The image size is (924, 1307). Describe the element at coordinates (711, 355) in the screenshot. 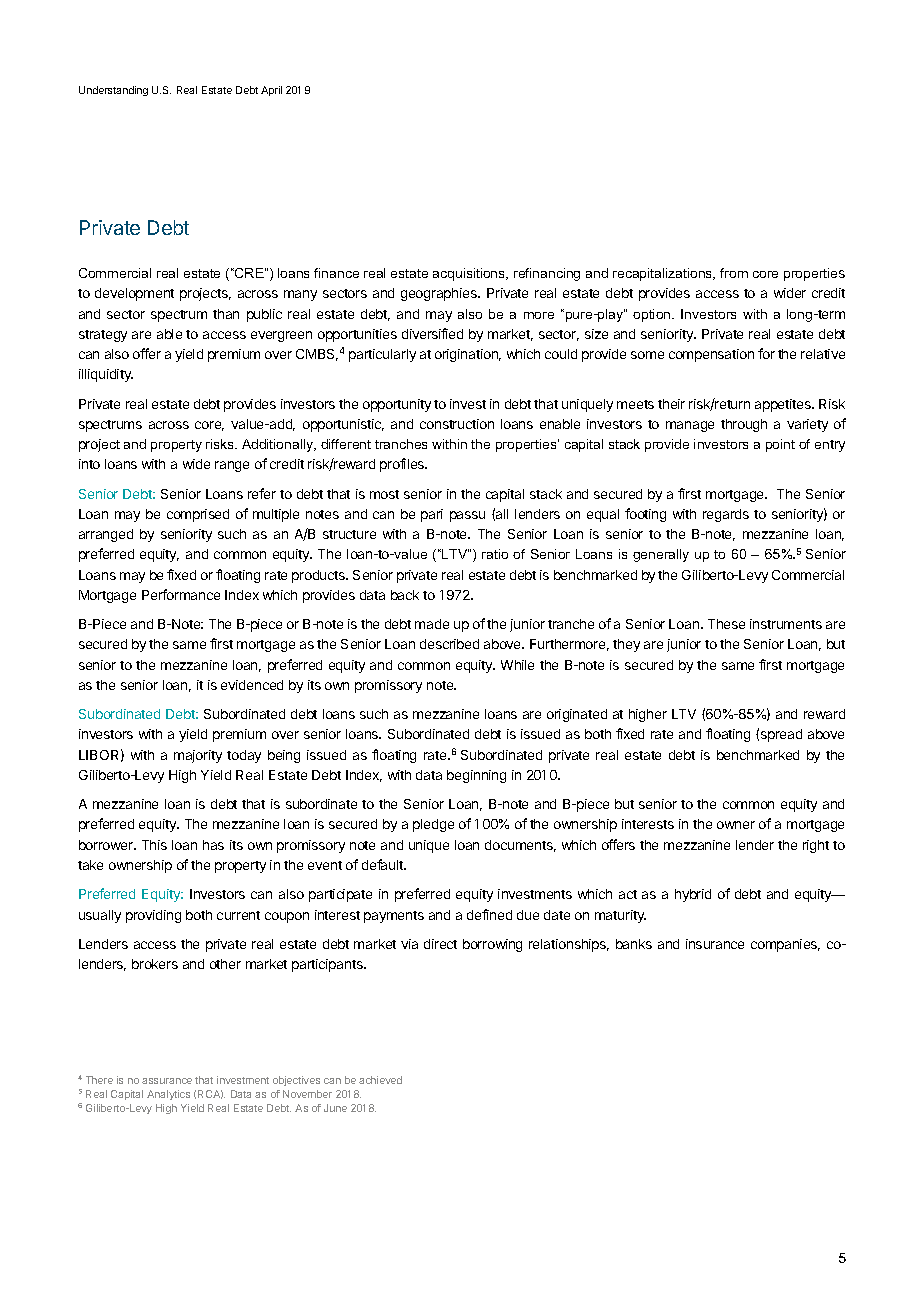

I see `compensation` at that location.
